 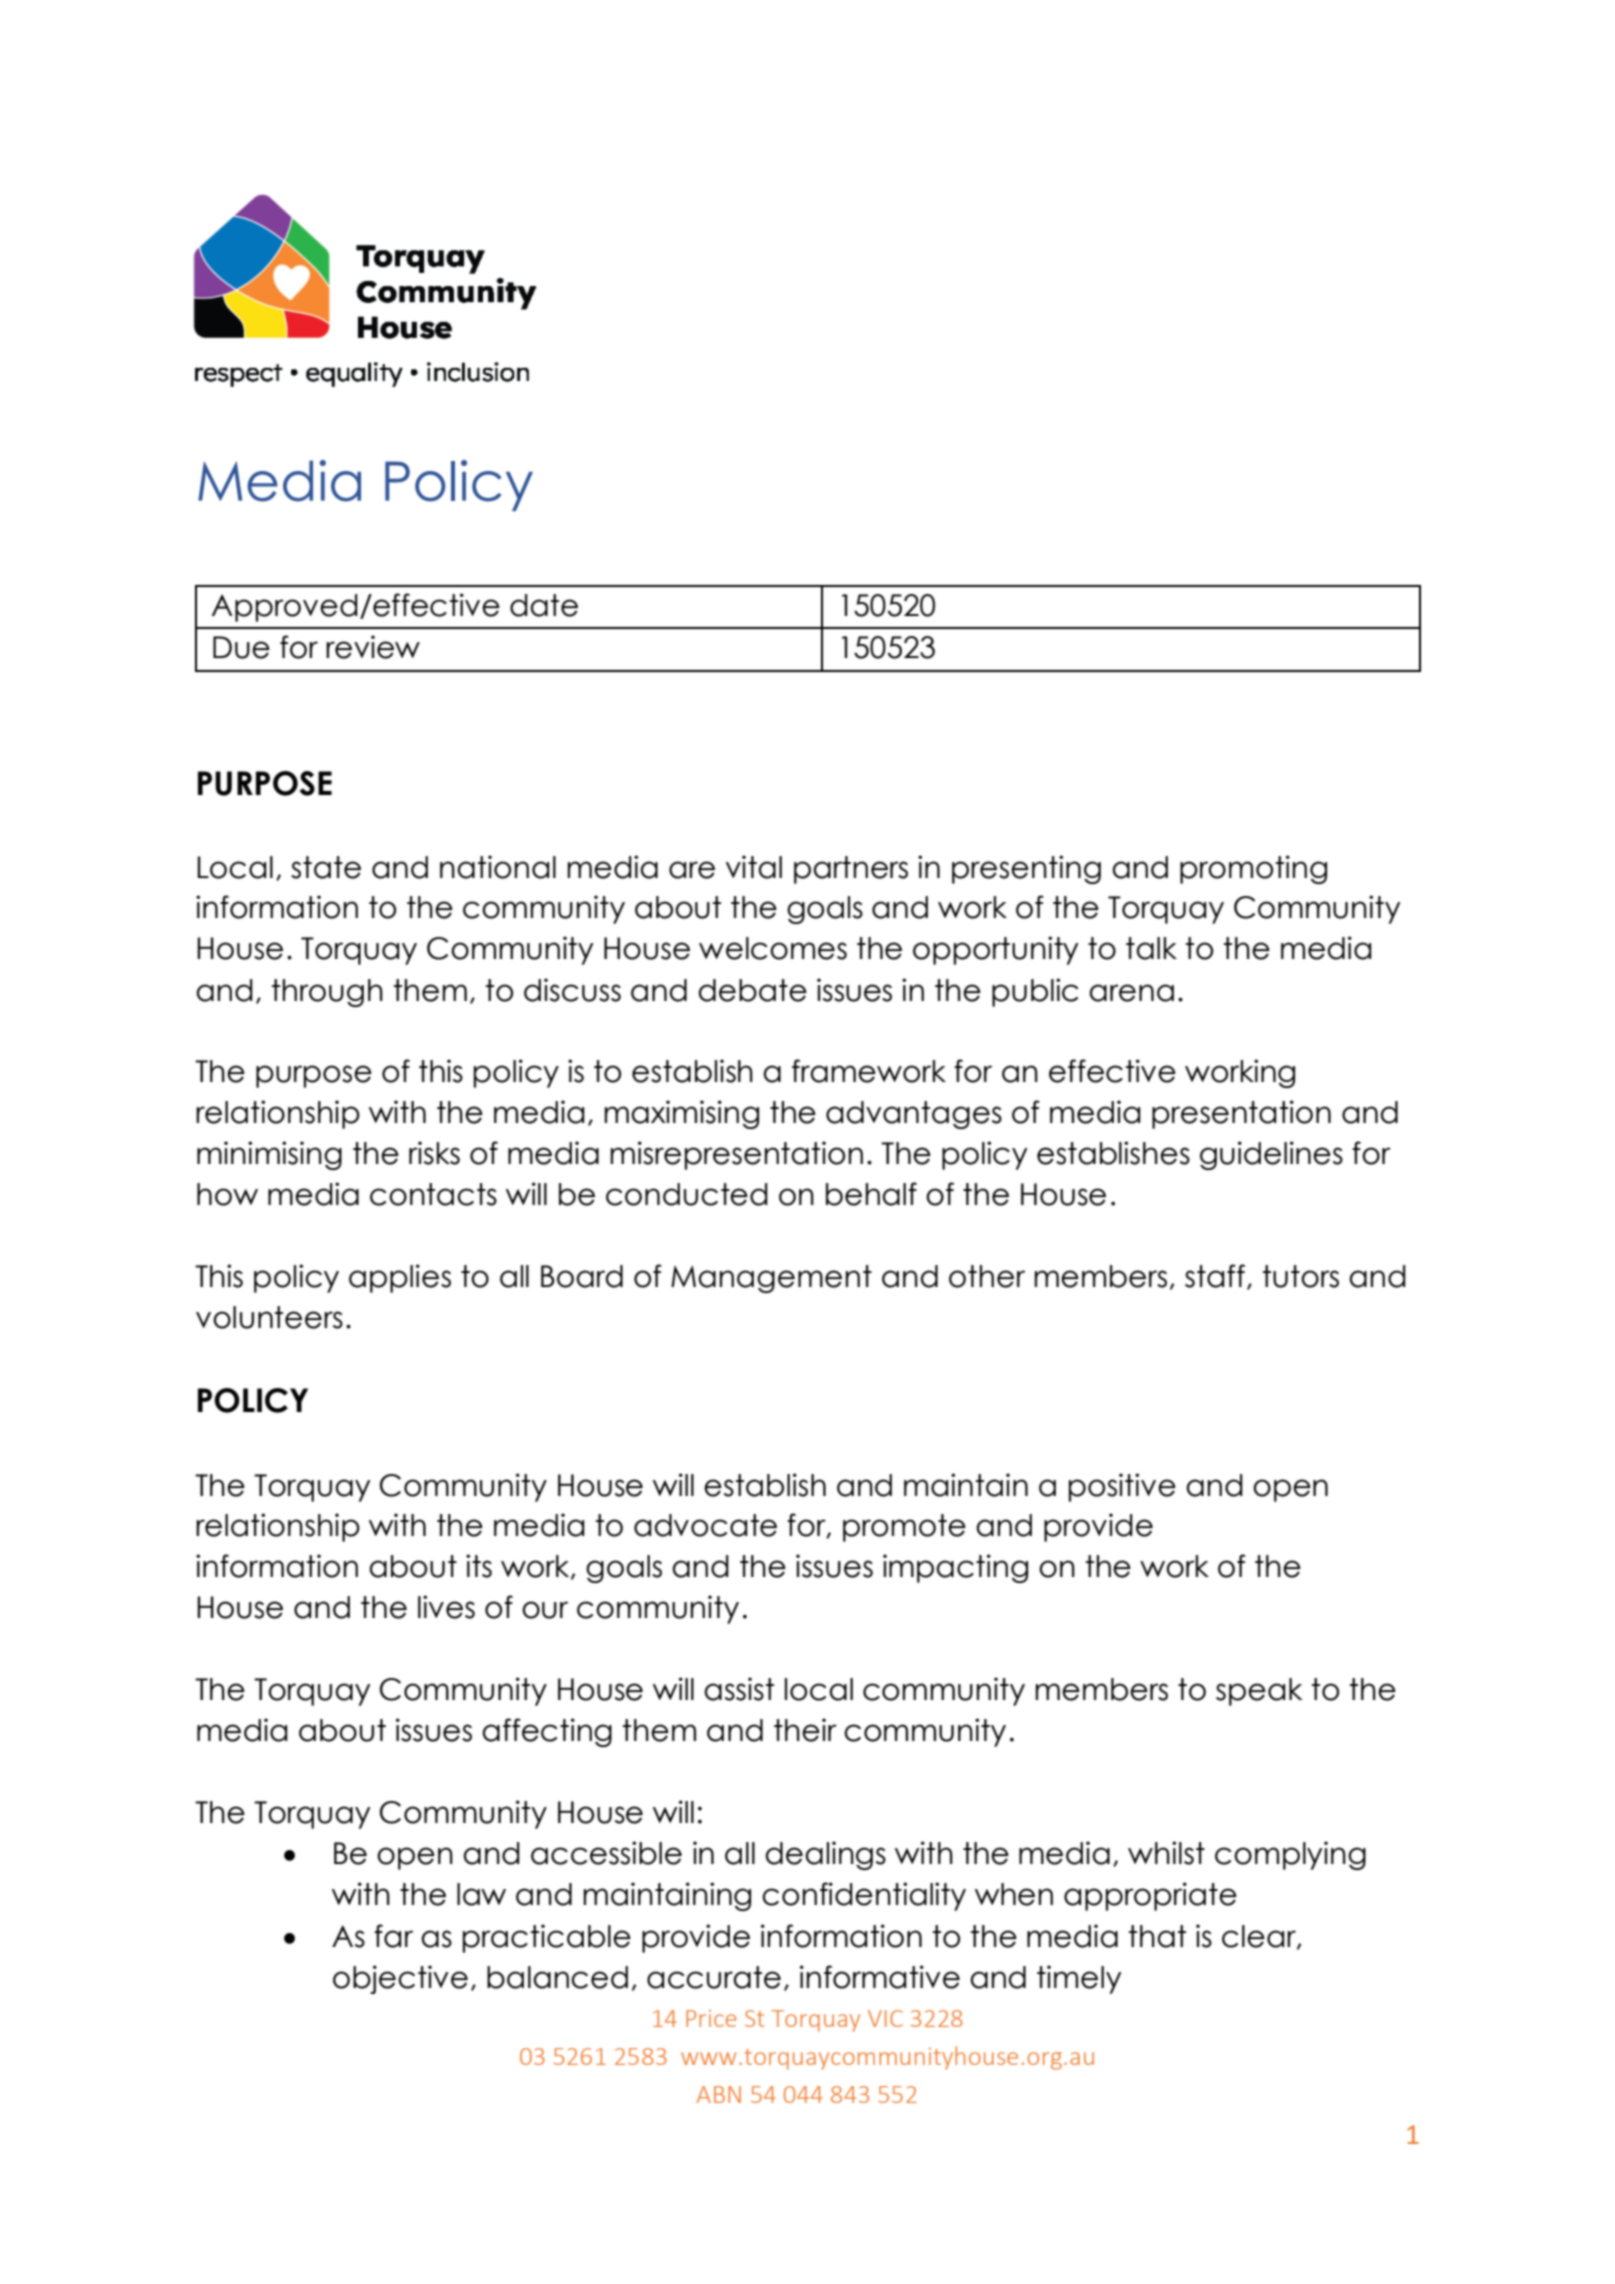 What do you see at coordinates (771, 1279) in the image?
I see `Management` at bounding box center [771, 1279].
